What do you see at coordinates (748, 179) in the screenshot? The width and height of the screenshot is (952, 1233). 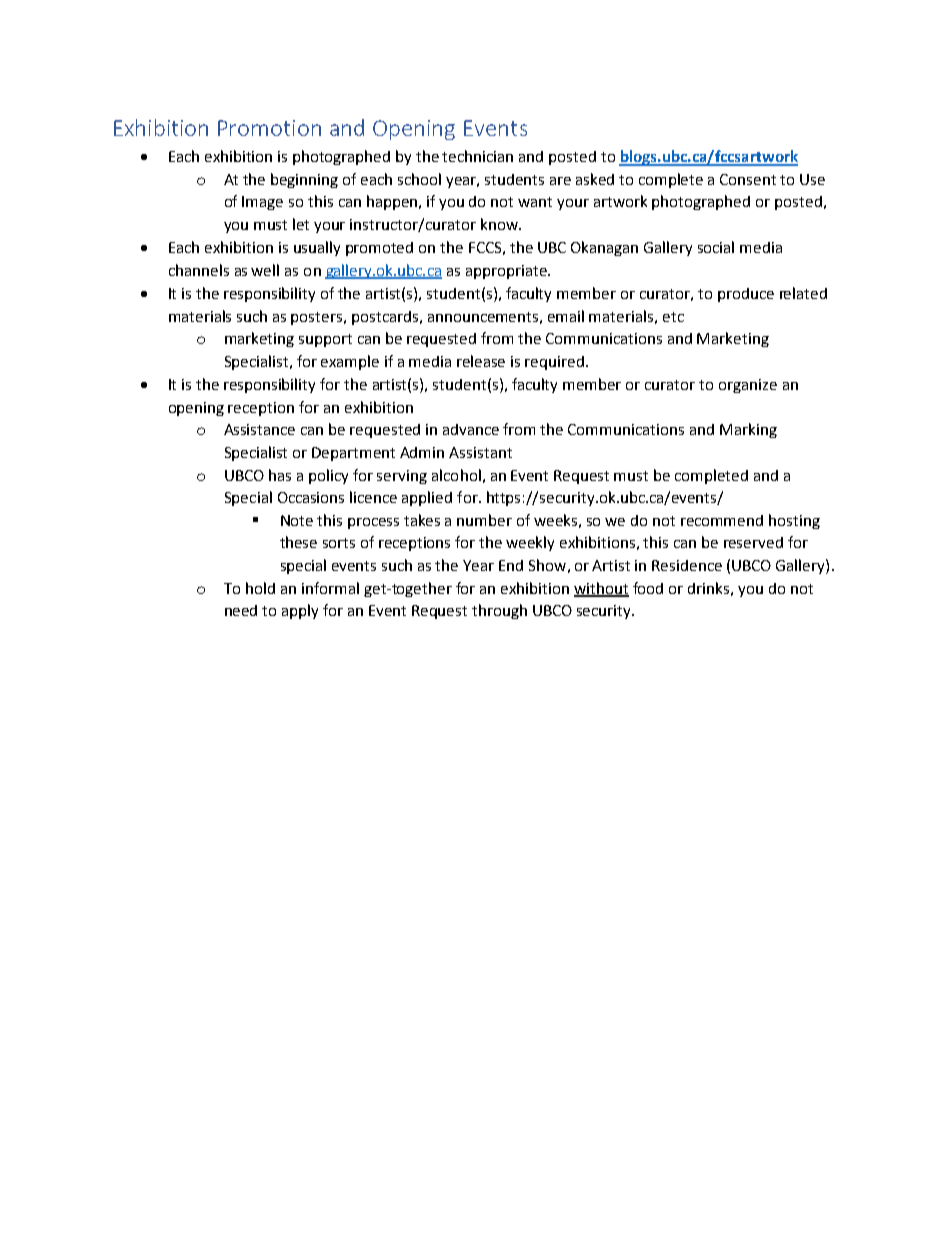 I see `Consent` at bounding box center [748, 179].
